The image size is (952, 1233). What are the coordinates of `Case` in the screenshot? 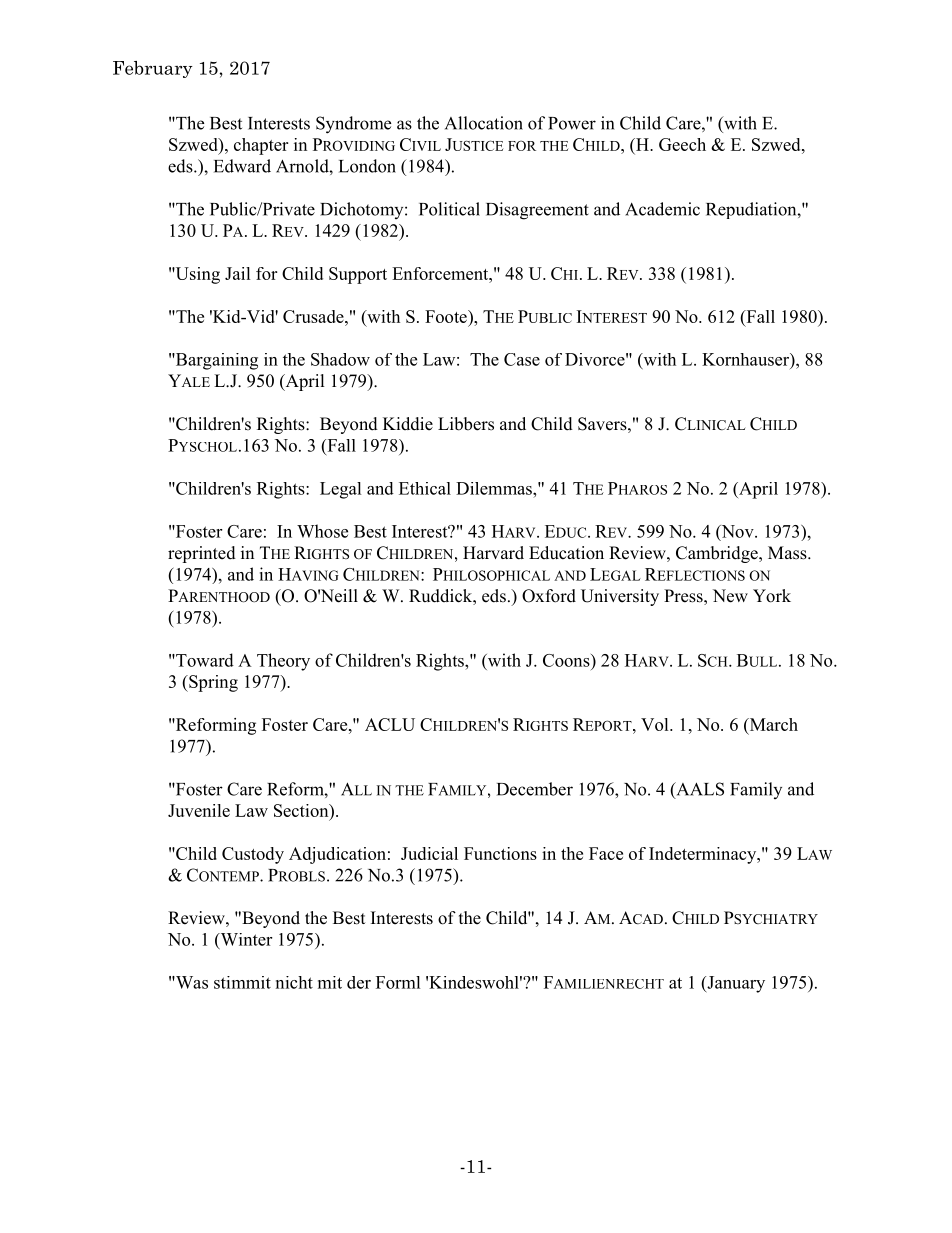 It's located at (522, 359).
